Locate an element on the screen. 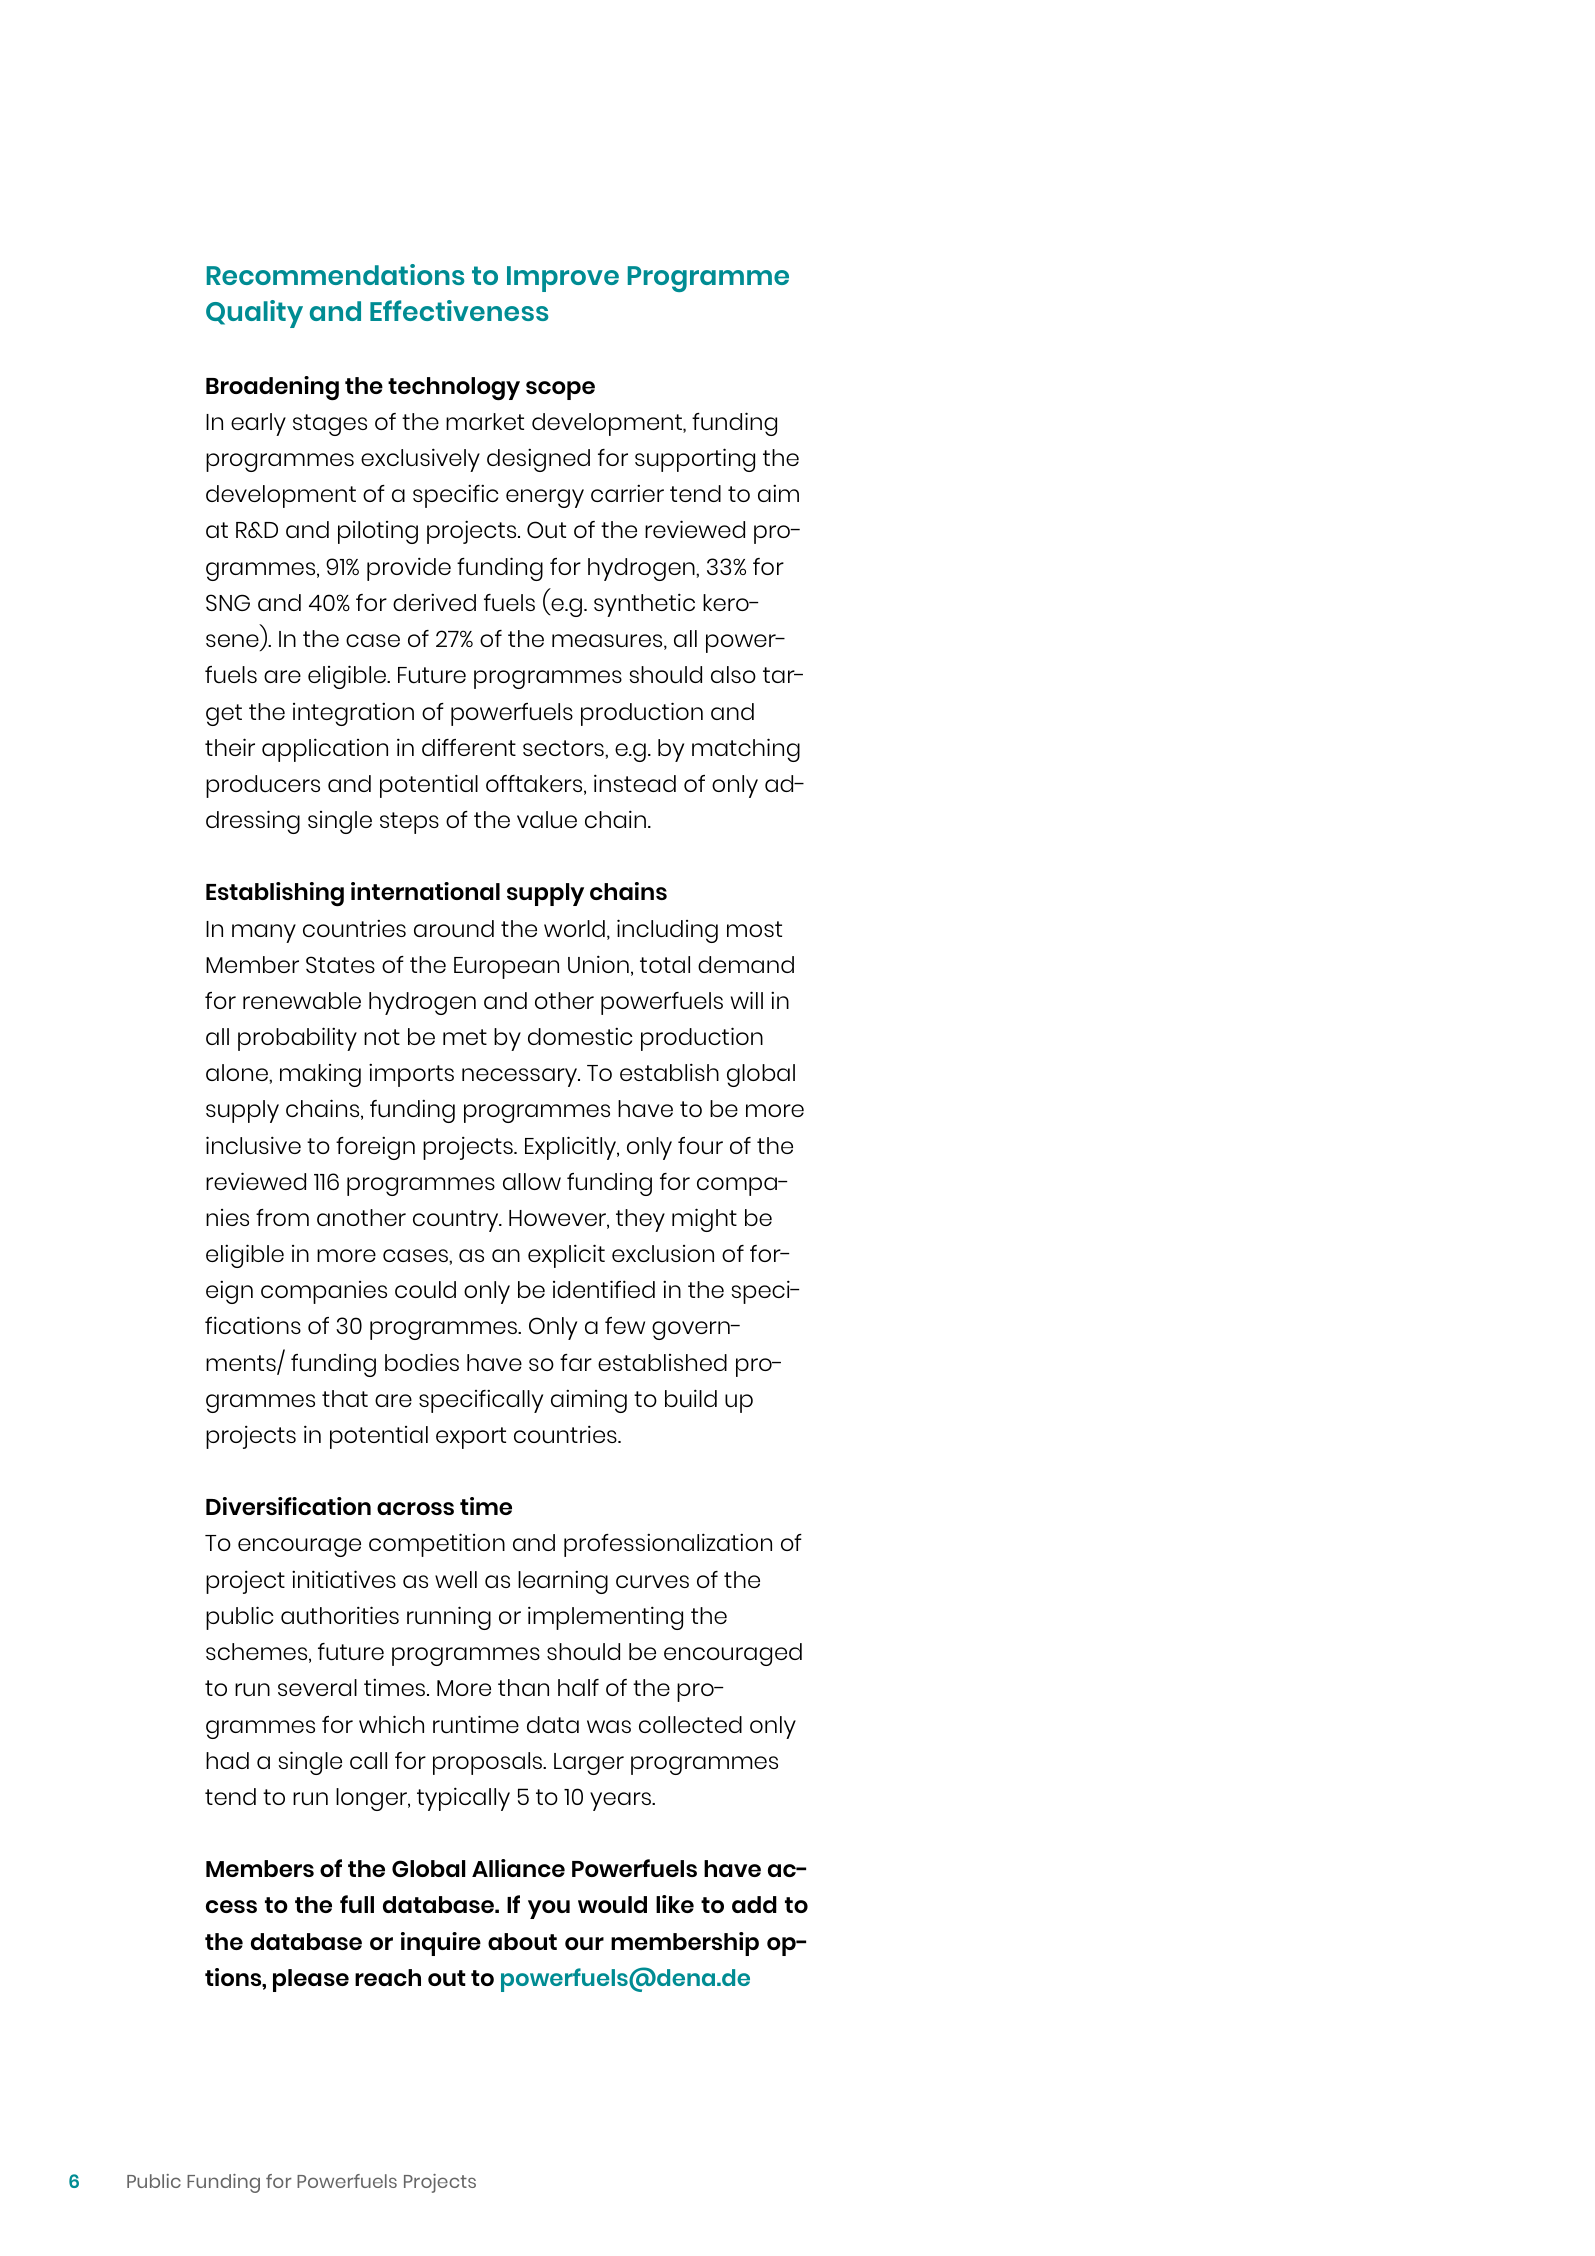 Image resolution: width=1595 pixels, height=2256 pixels. including is located at coordinates (667, 931).
